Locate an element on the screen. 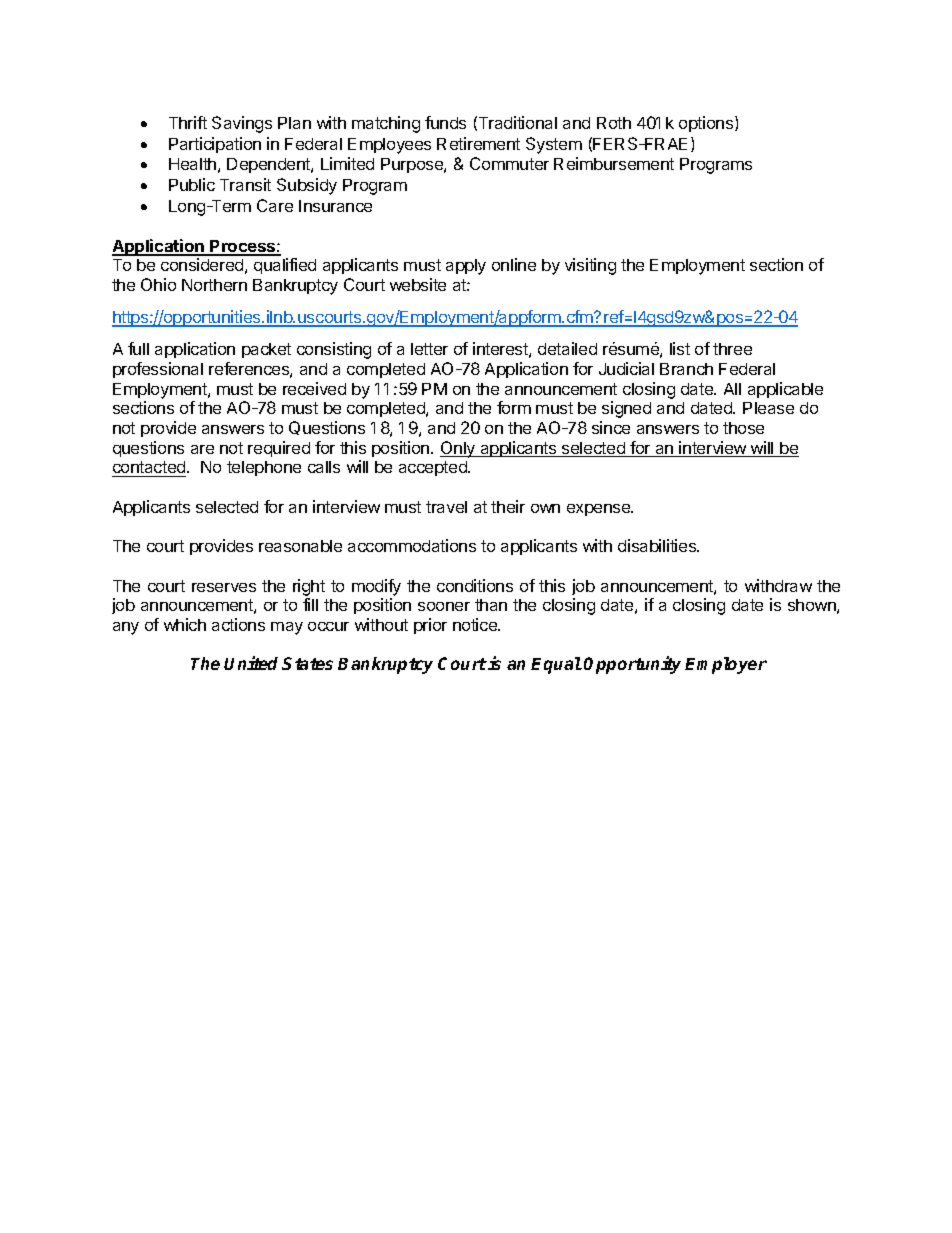 The height and width of the screenshot is (1233, 952). Retirement is located at coordinates (478, 143).
